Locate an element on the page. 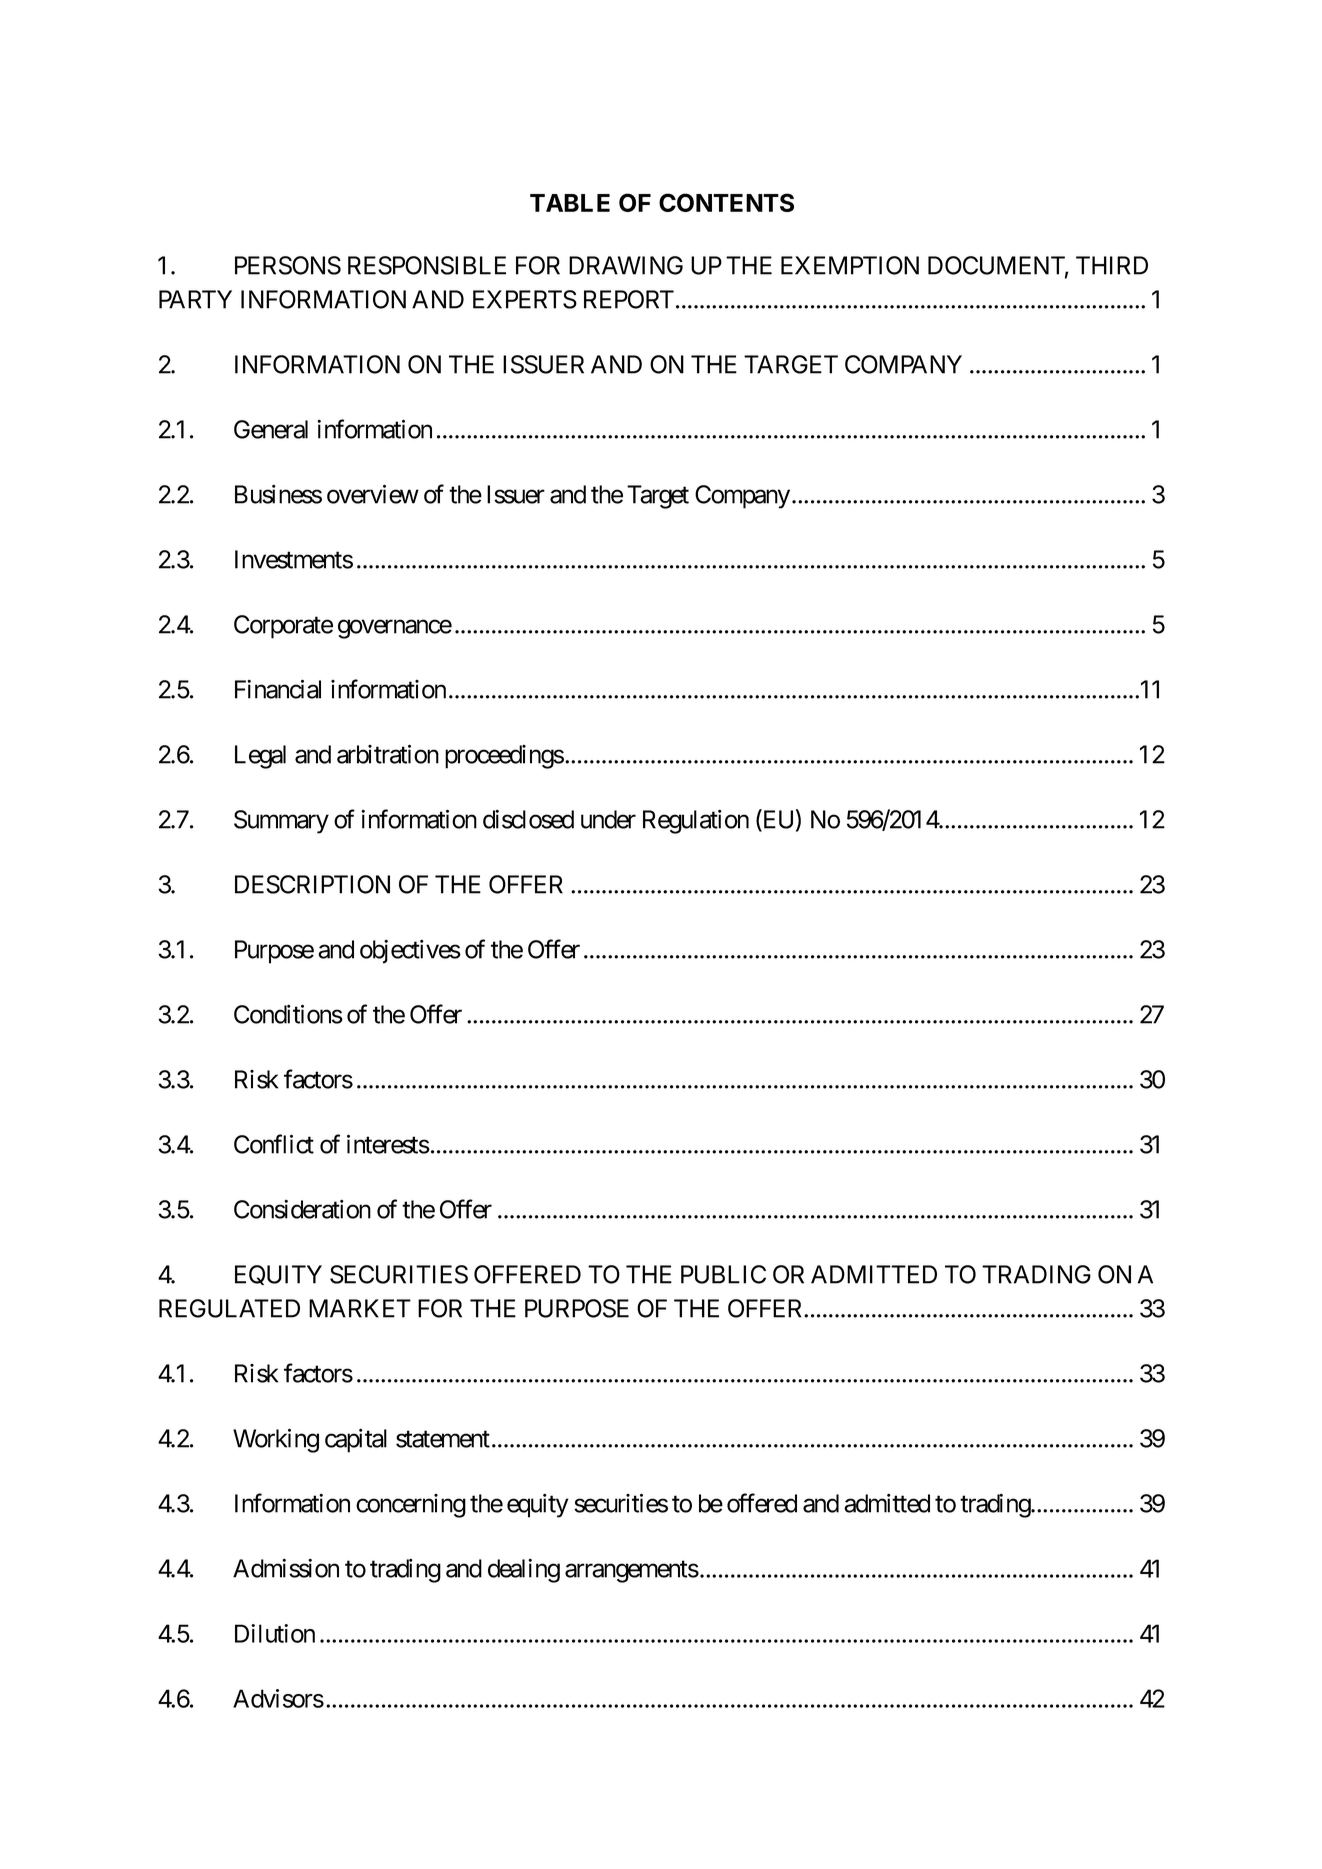  DRAWING is located at coordinates (626, 265).
